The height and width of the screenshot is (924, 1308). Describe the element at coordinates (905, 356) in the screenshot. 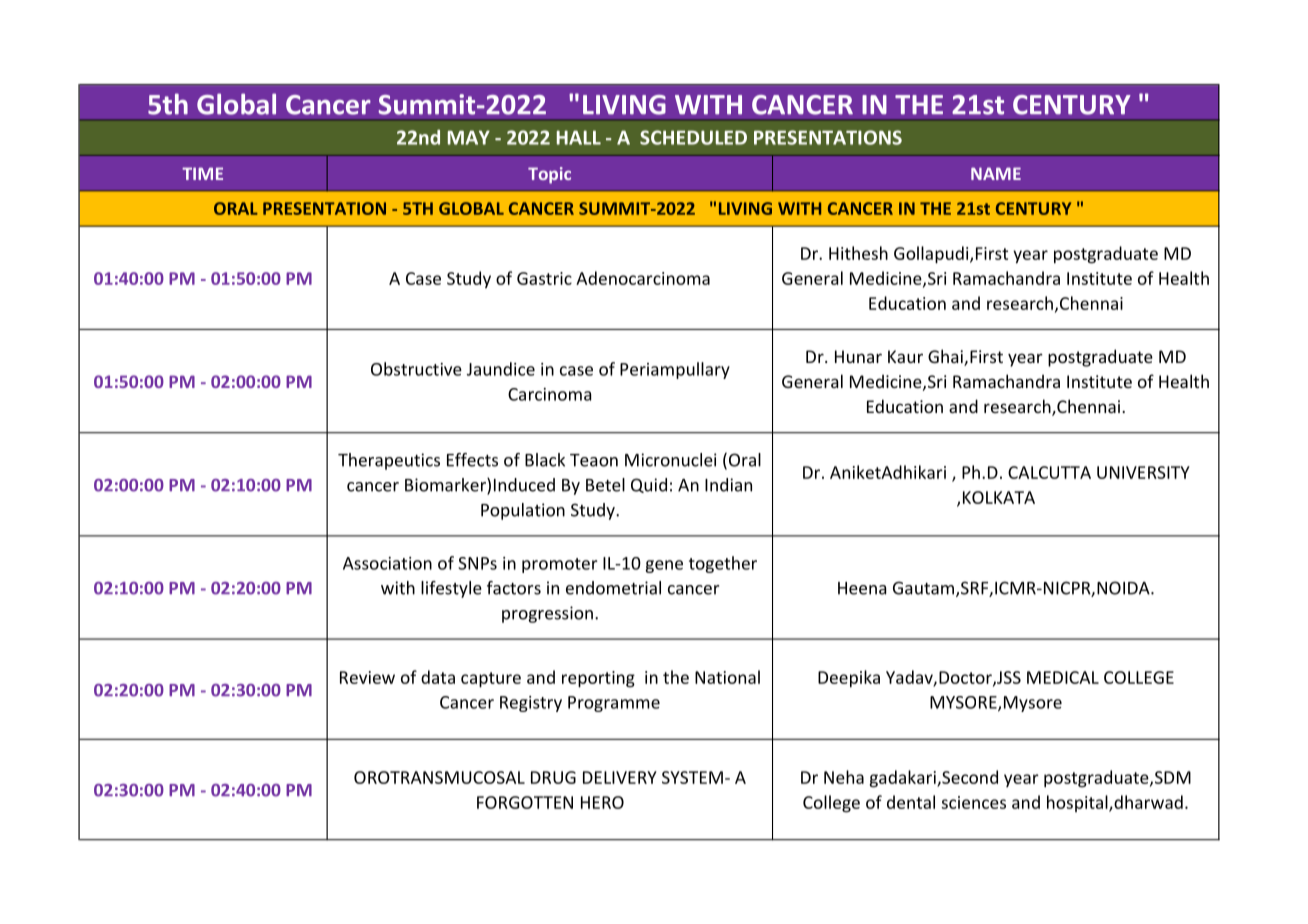

I see `Kaur` at that location.
